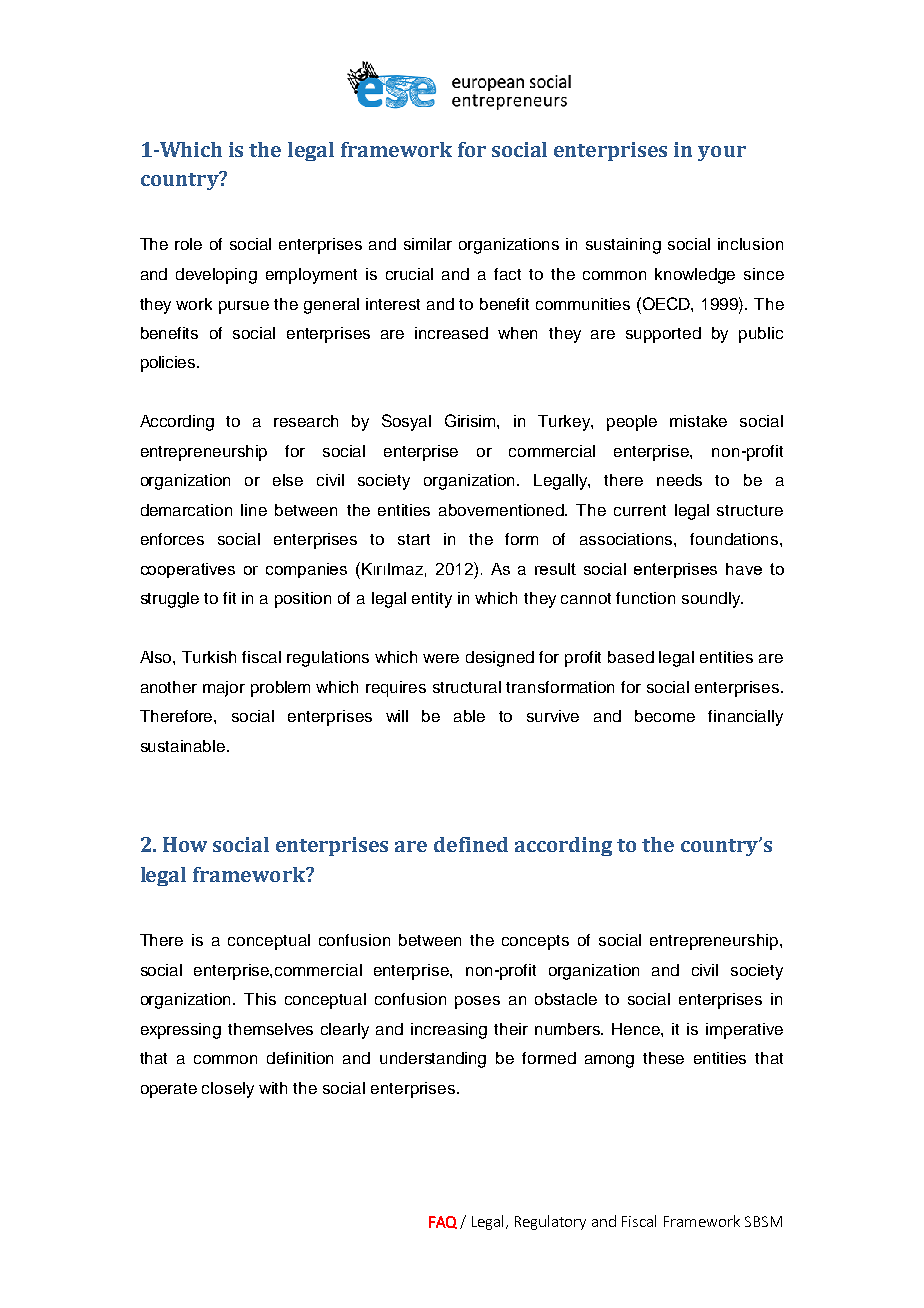 The width and height of the screenshot is (924, 1308). What do you see at coordinates (744, 1031) in the screenshot?
I see `imperative` at bounding box center [744, 1031].
